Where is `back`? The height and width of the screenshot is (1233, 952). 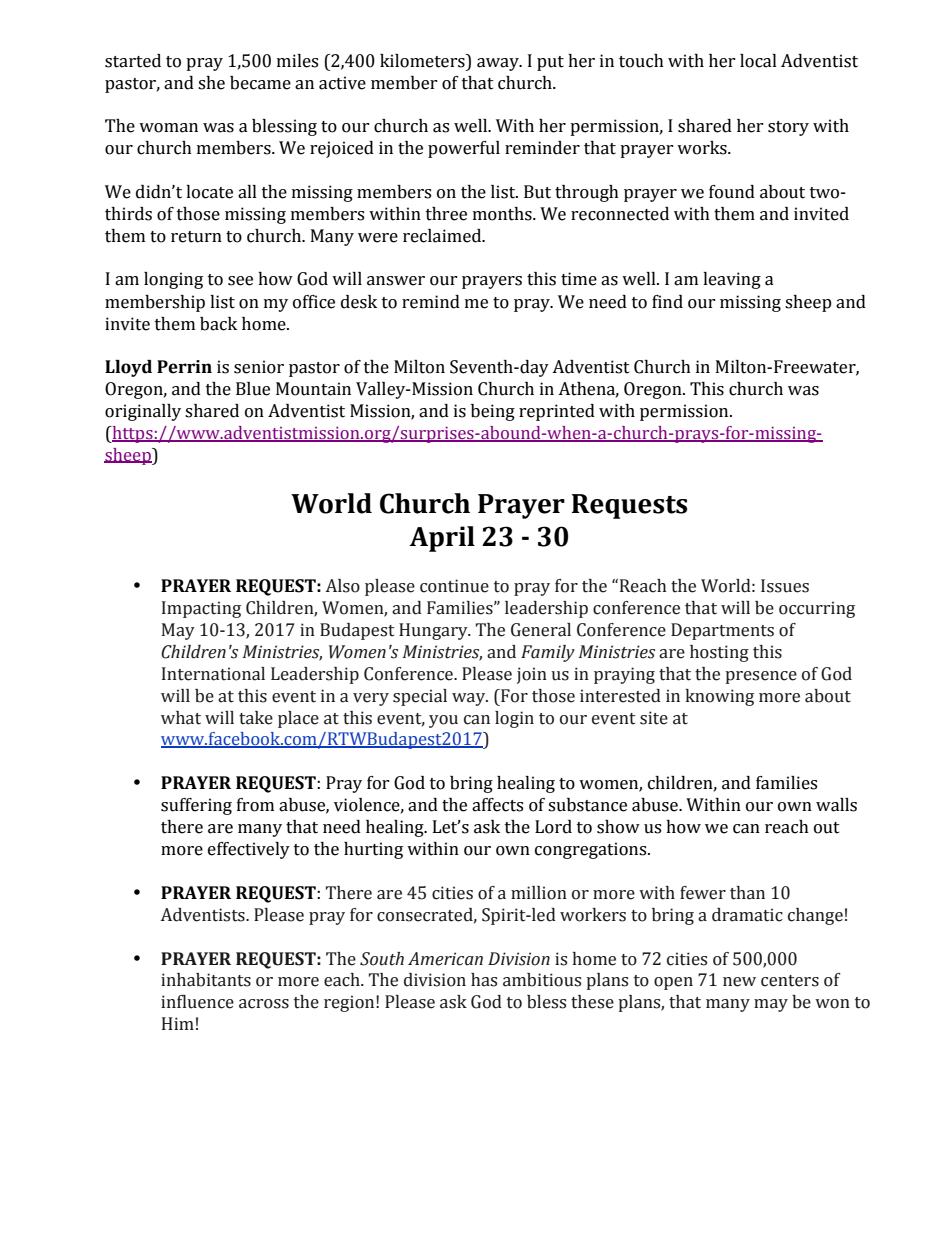
back is located at coordinates (218, 324).
